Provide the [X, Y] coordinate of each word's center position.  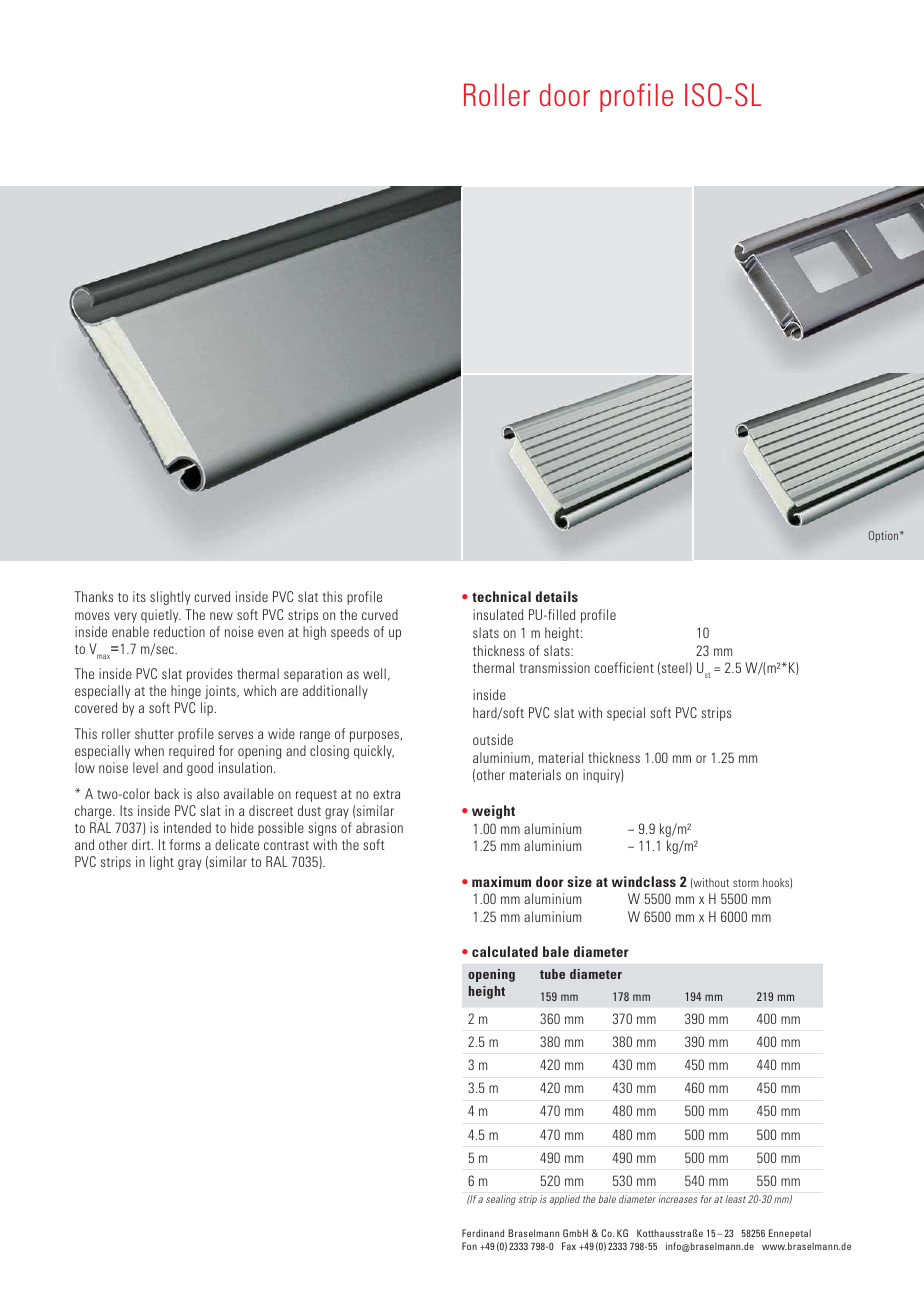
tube [552, 974]
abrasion [379, 827]
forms [185, 844]
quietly [161, 616]
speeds [350, 633]
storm [746, 883]
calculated [505, 951]
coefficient [624, 667]
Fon [469, 1246]
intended [187, 827]
